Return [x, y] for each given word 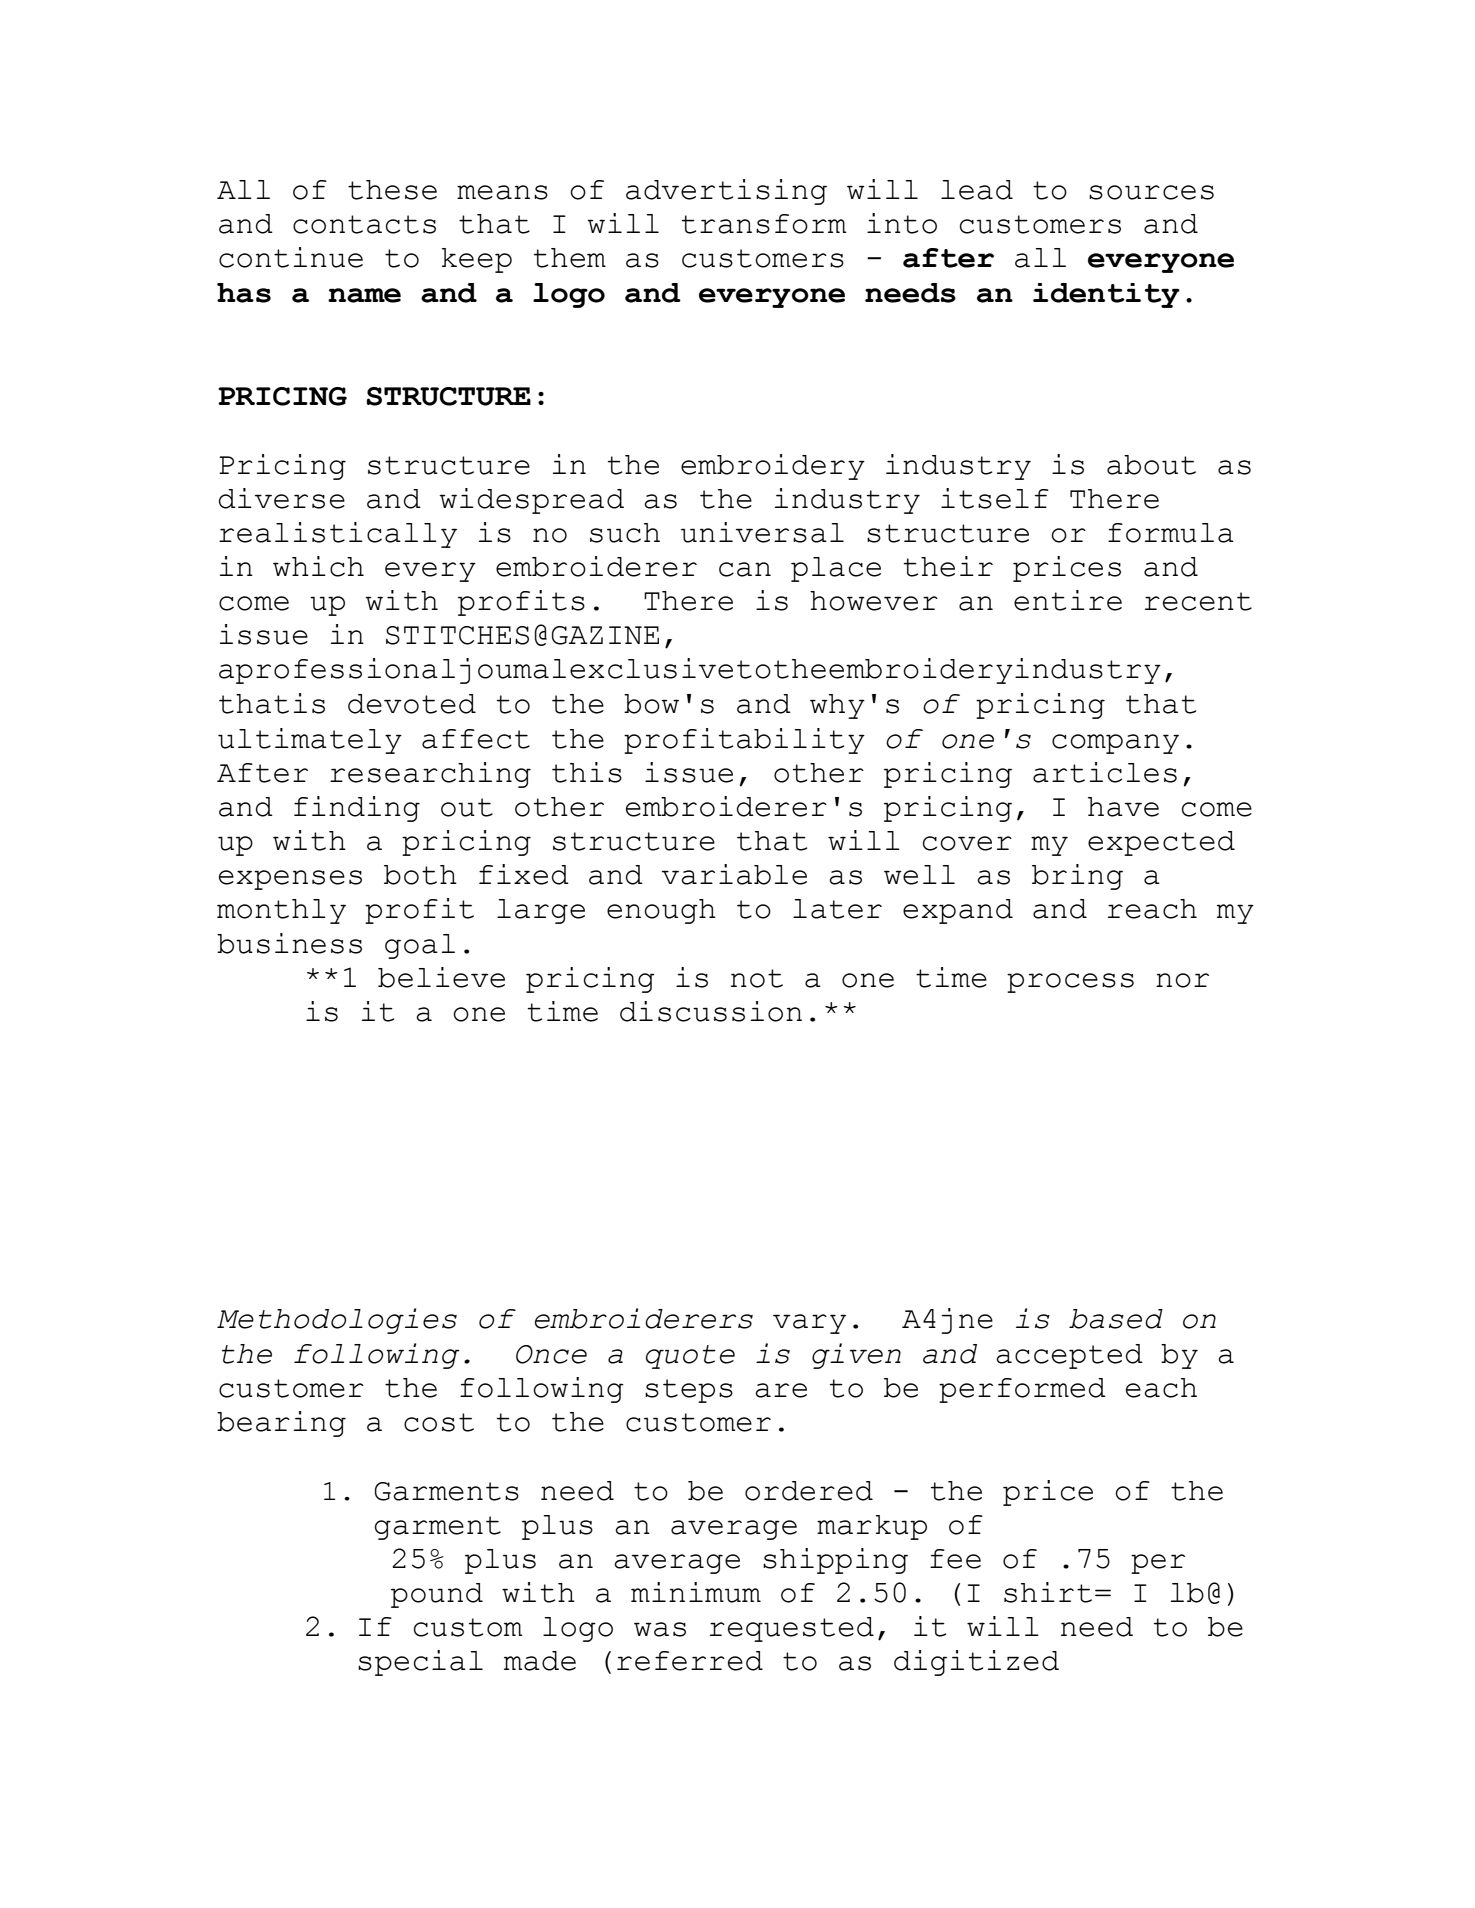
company [1115, 744]
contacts [364, 224]
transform [764, 224]
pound [437, 1595]
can [745, 569]
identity [1106, 295]
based [1116, 1319]
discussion [711, 1011]
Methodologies [337, 1321]
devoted [412, 704]
